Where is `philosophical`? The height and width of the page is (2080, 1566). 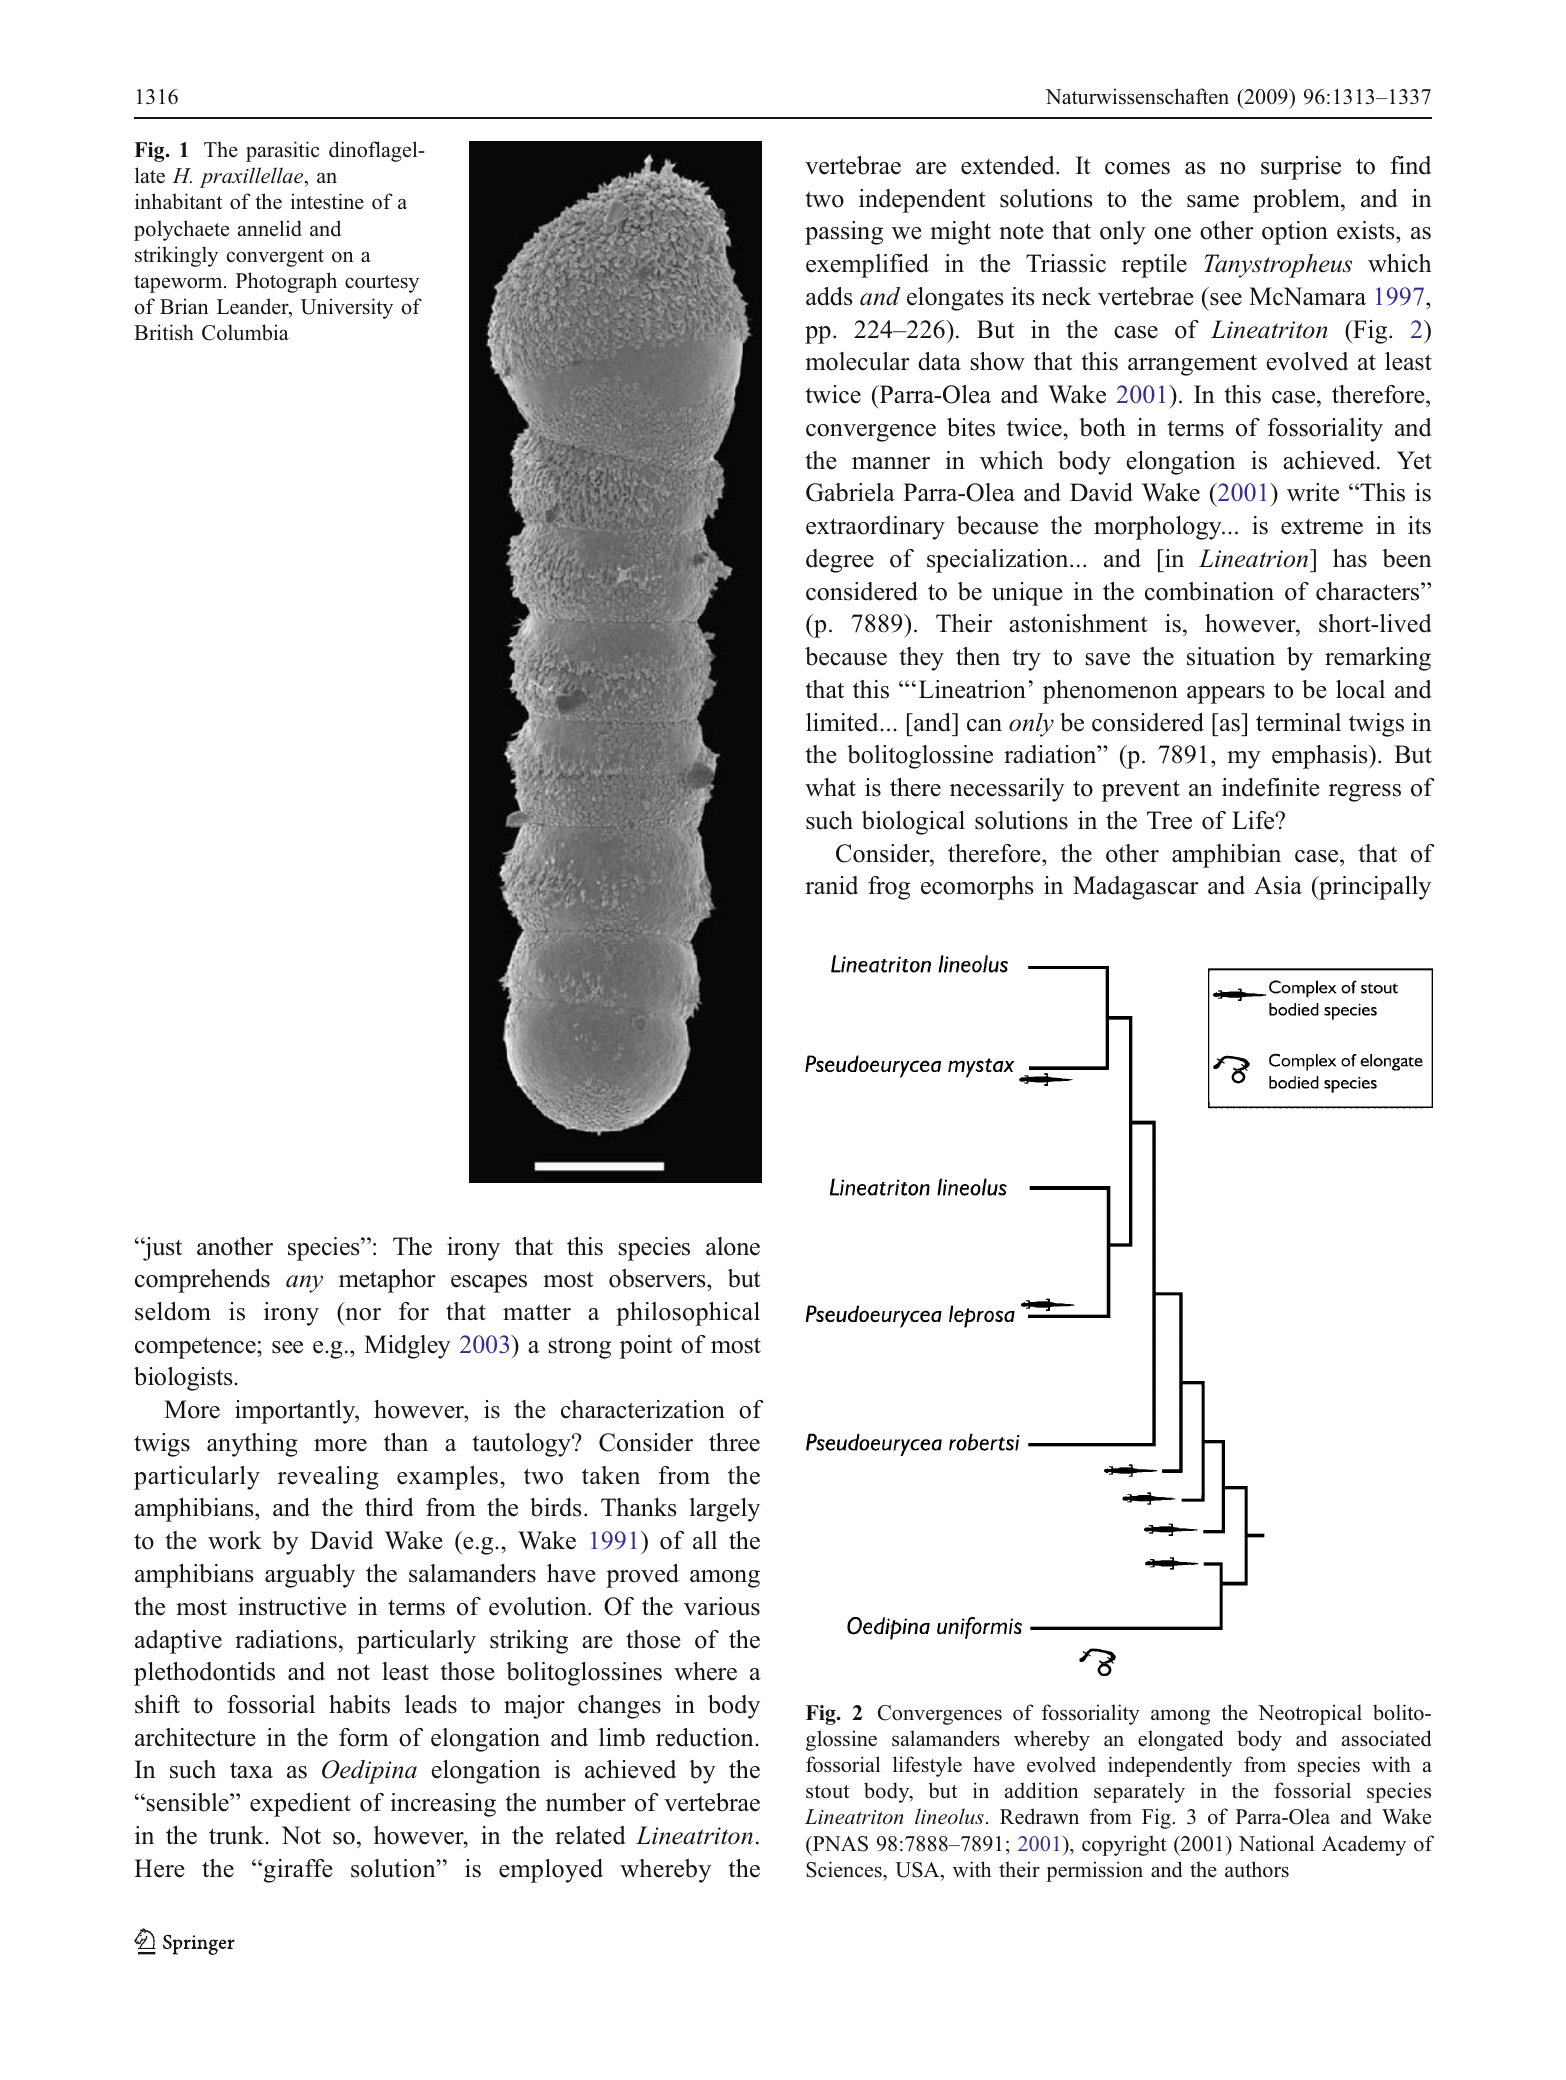 philosophical is located at coordinates (688, 1314).
